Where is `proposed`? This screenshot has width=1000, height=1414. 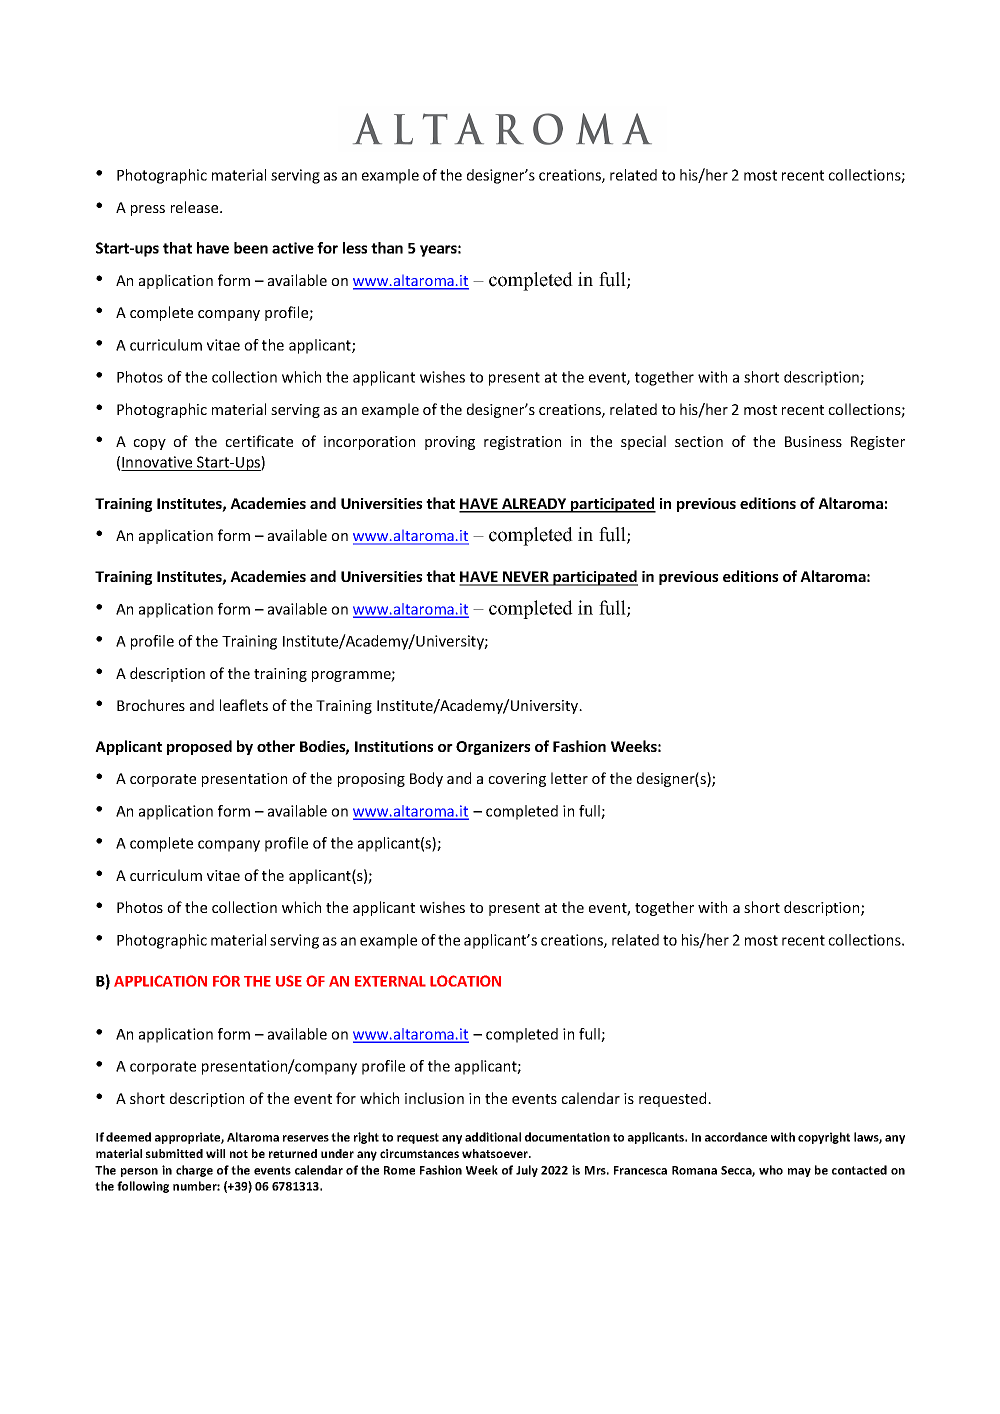 proposed is located at coordinates (199, 747).
